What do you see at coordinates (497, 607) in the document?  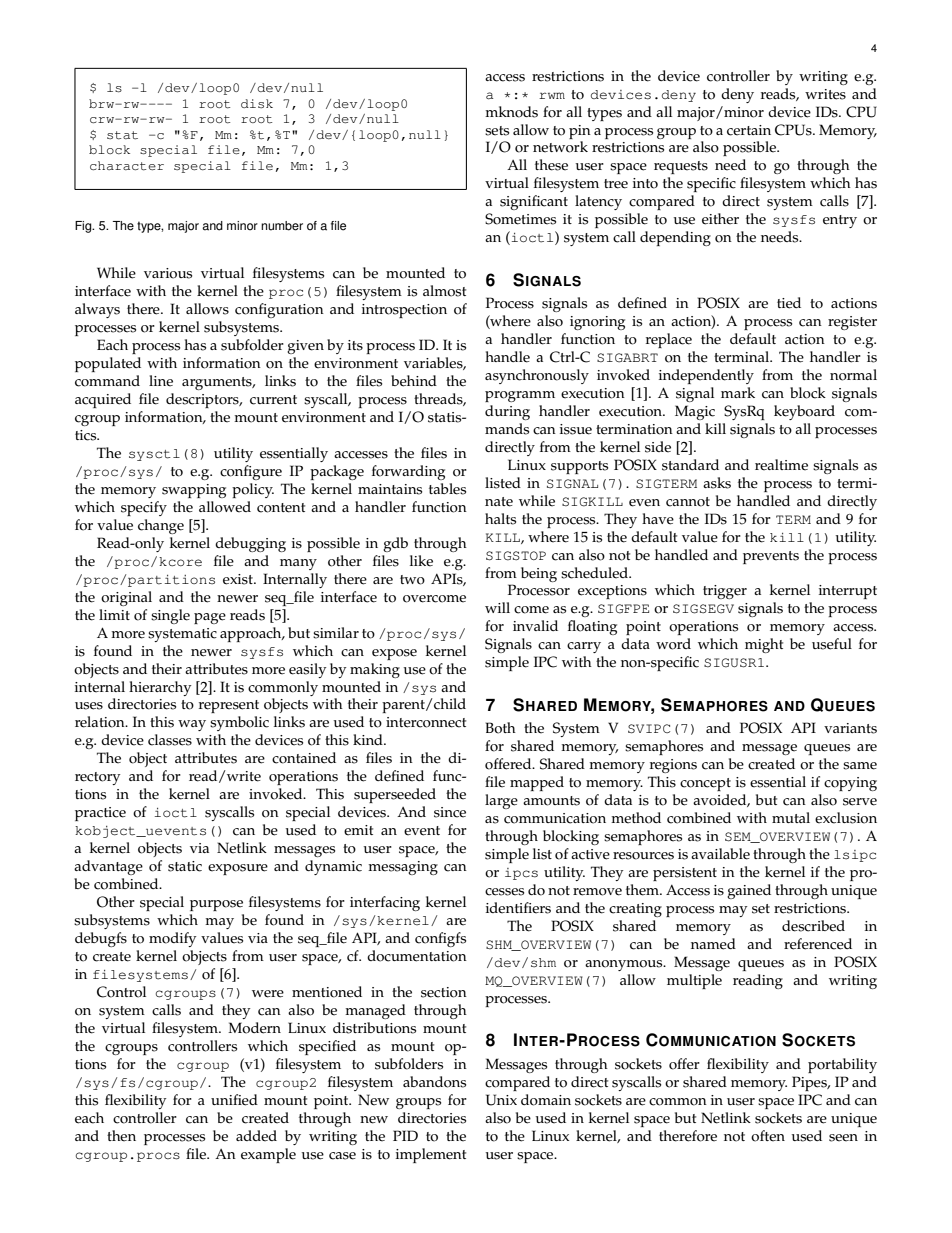 I see `will` at bounding box center [497, 607].
